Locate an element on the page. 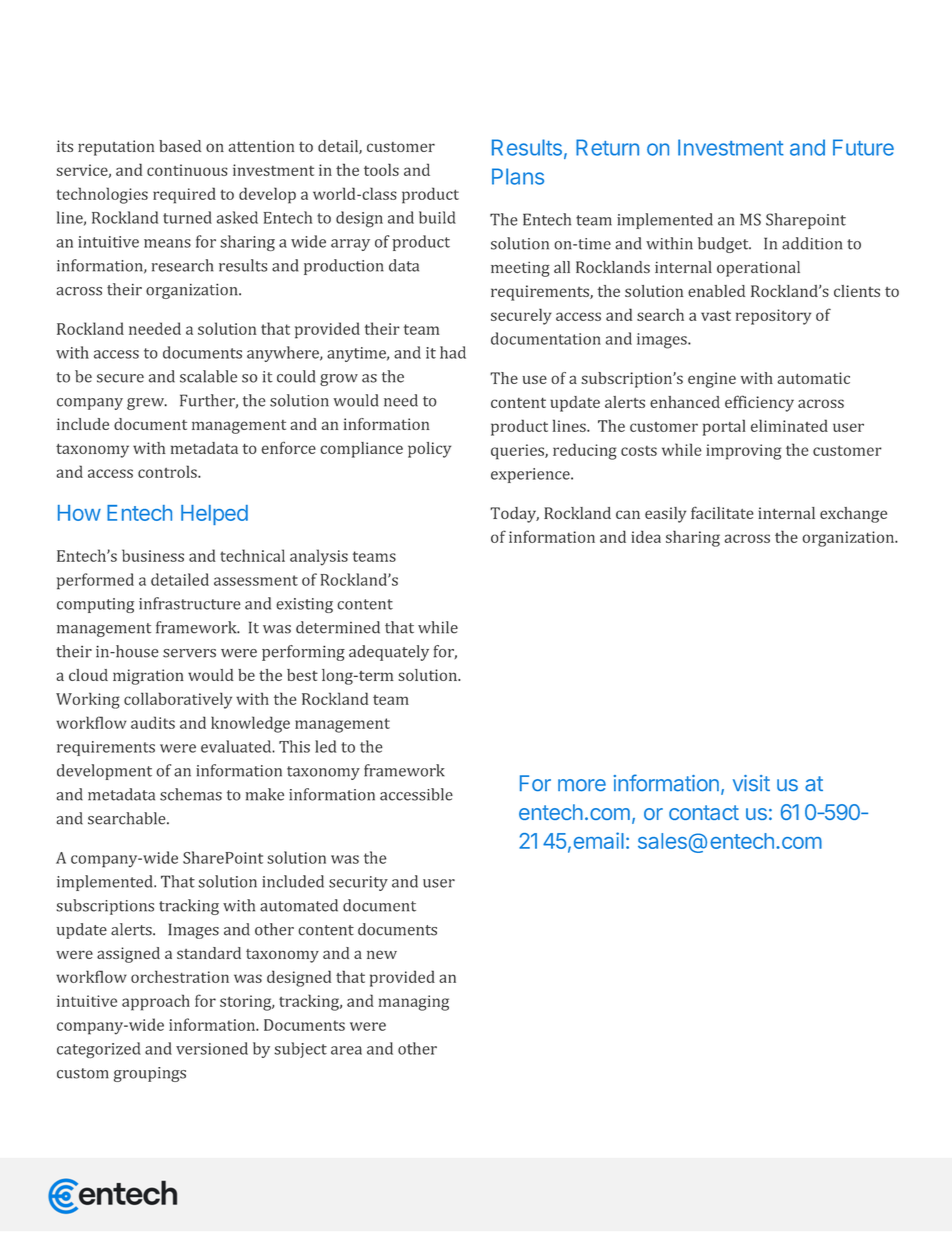 Image resolution: width=952 pixels, height=1233 pixels. continuous is located at coordinates (187, 170).
